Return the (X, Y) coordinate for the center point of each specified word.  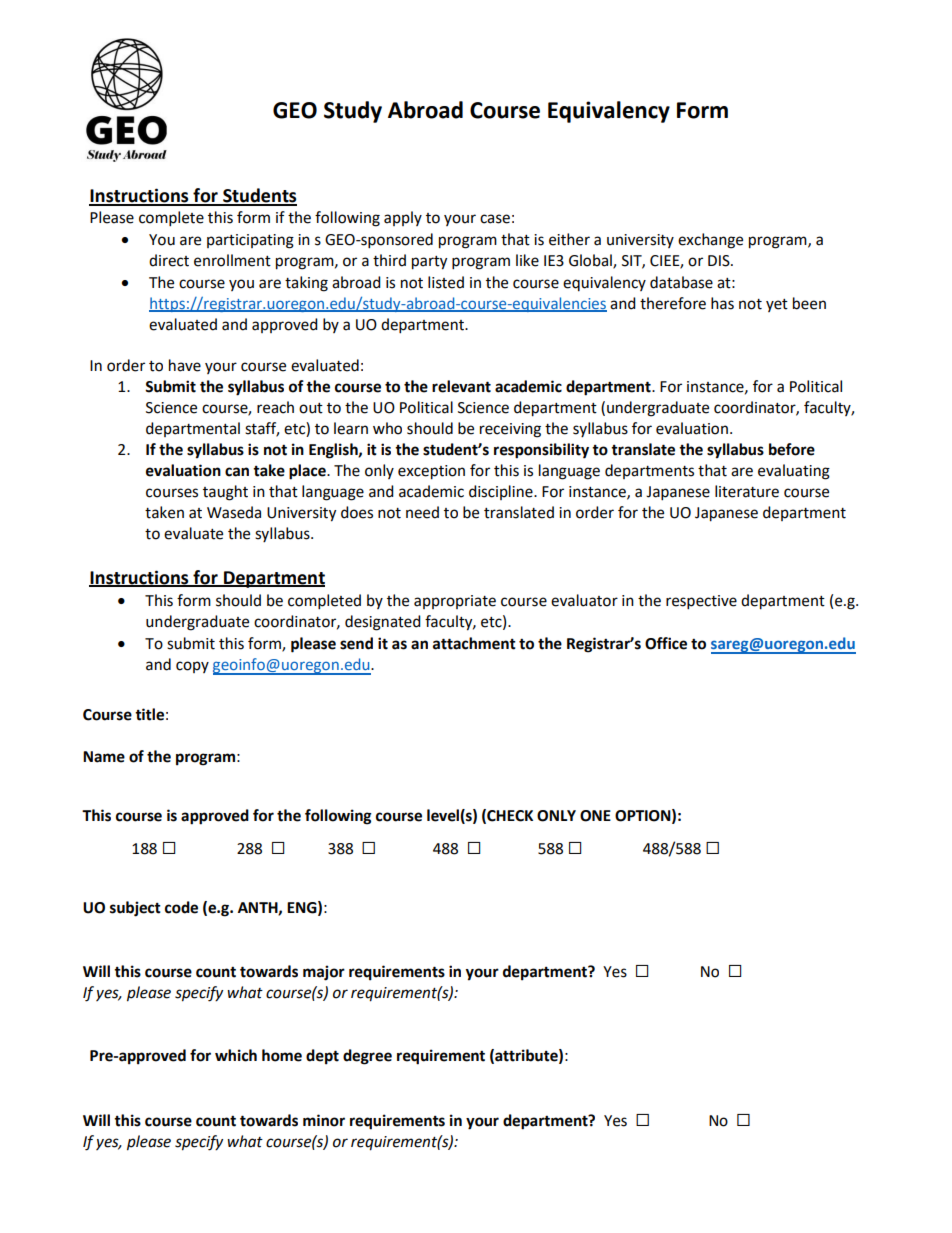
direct (169, 260)
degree (367, 1057)
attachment (474, 643)
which (236, 1055)
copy (192, 667)
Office (666, 643)
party (429, 263)
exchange (710, 241)
